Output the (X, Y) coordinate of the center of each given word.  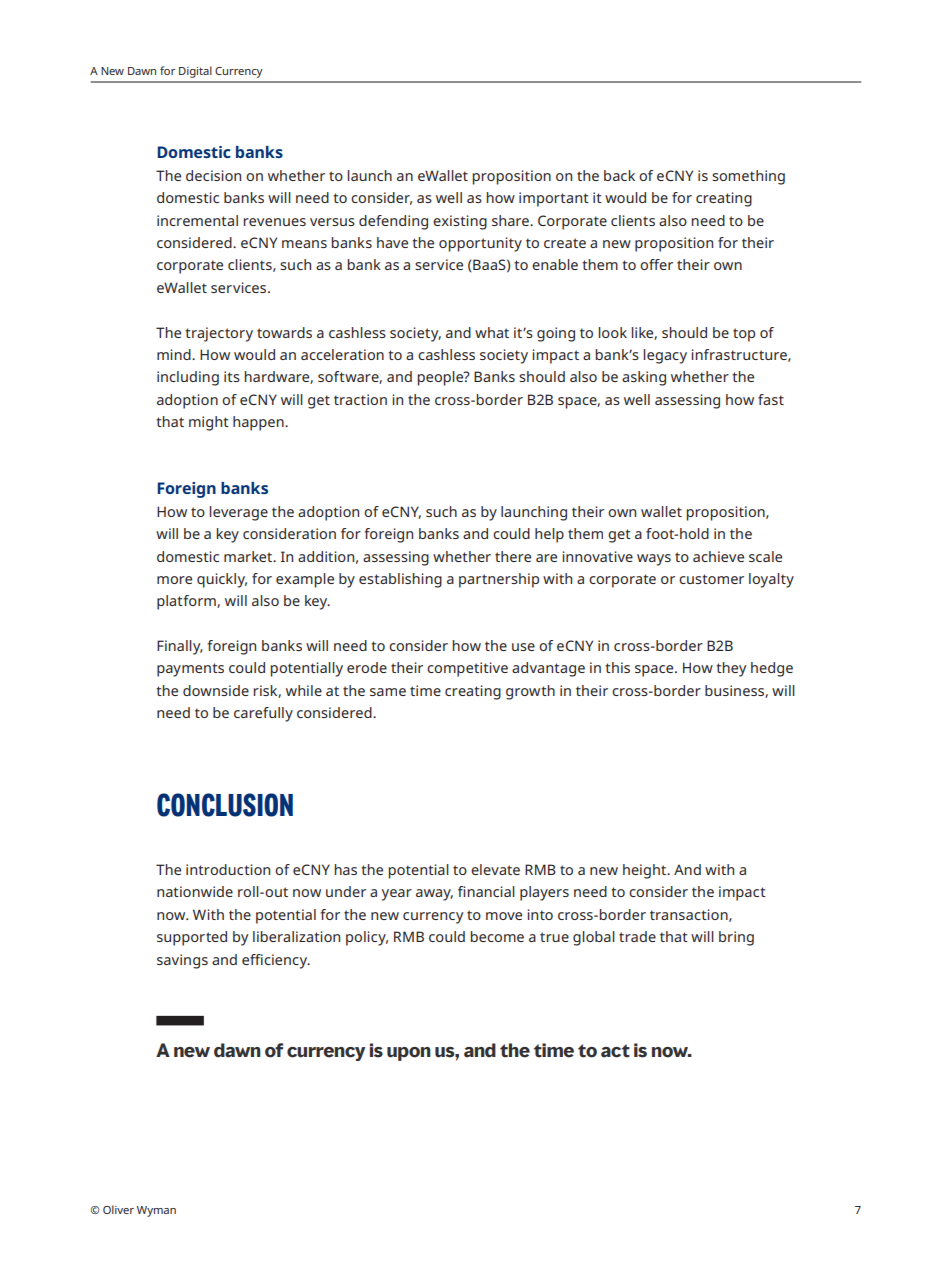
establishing (400, 580)
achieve (718, 556)
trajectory (219, 334)
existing (460, 222)
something (748, 177)
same (388, 692)
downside (216, 690)
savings (182, 961)
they (731, 669)
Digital (195, 72)
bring (736, 938)
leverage (238, 513)
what (492, 332)
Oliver (118, 1209)
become (497, 936)
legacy (665, 356)
